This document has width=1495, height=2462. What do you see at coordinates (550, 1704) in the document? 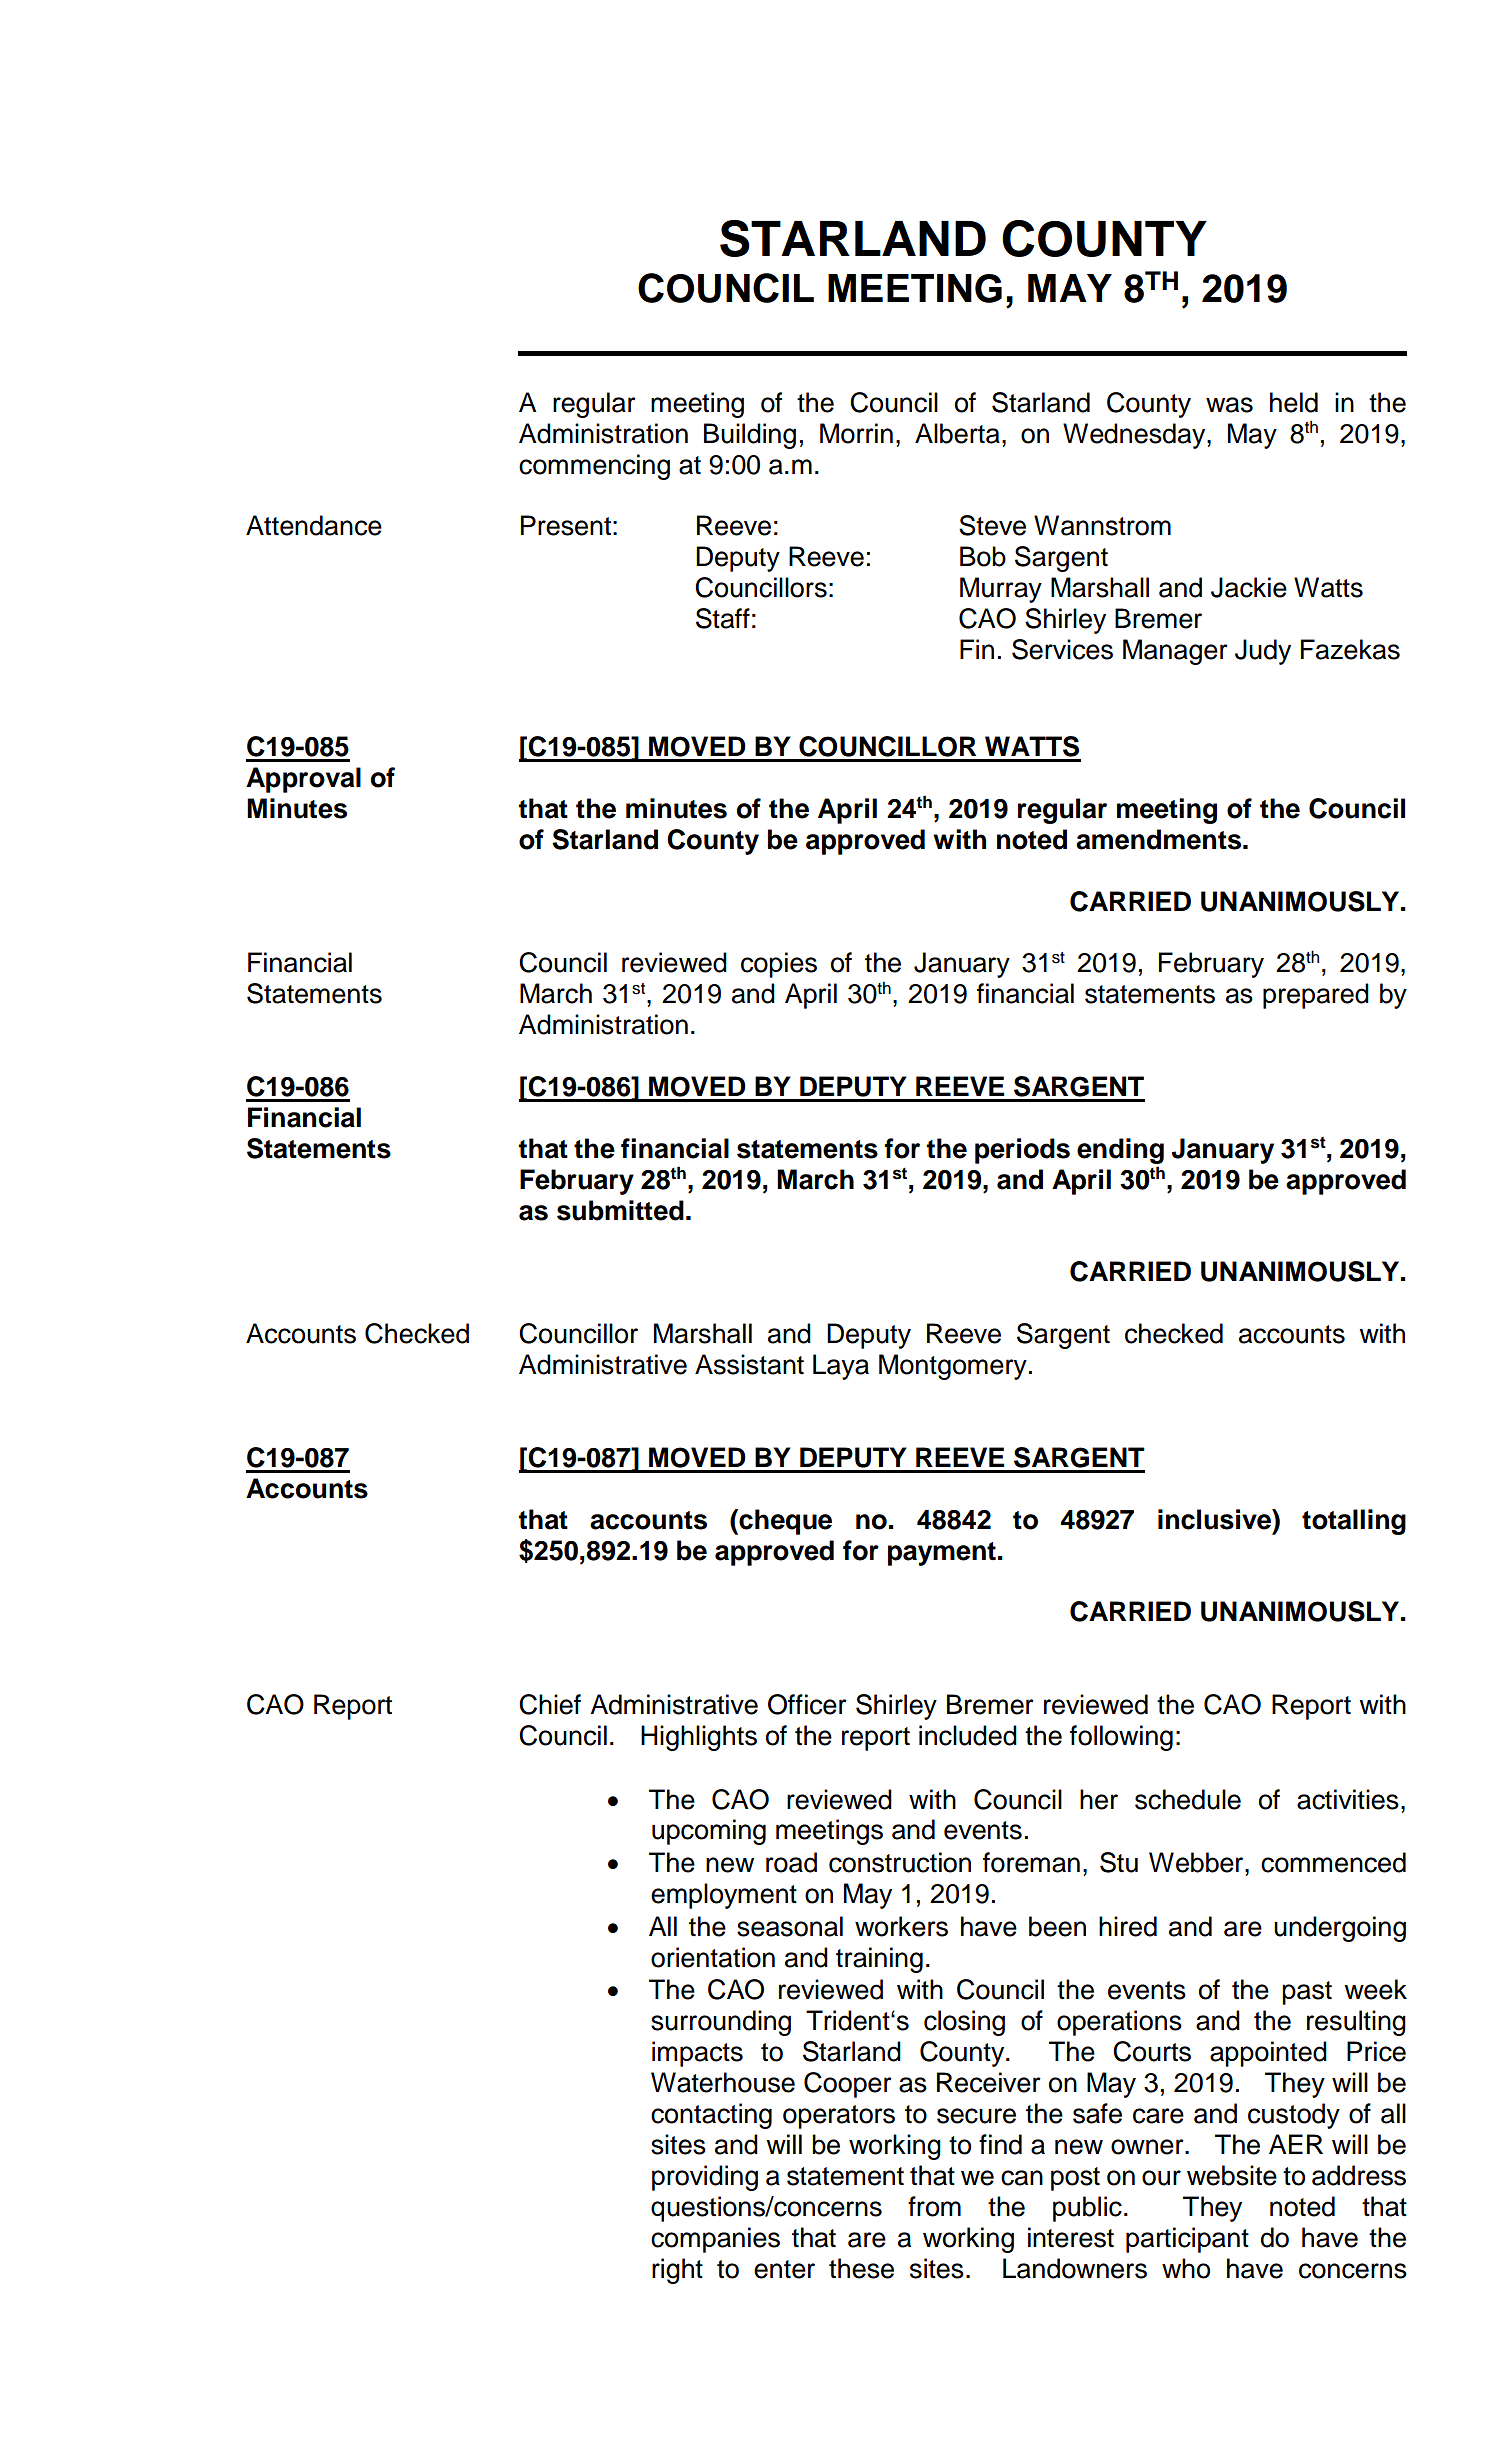
I see `Chief` at bounding box center [550, 1704].
